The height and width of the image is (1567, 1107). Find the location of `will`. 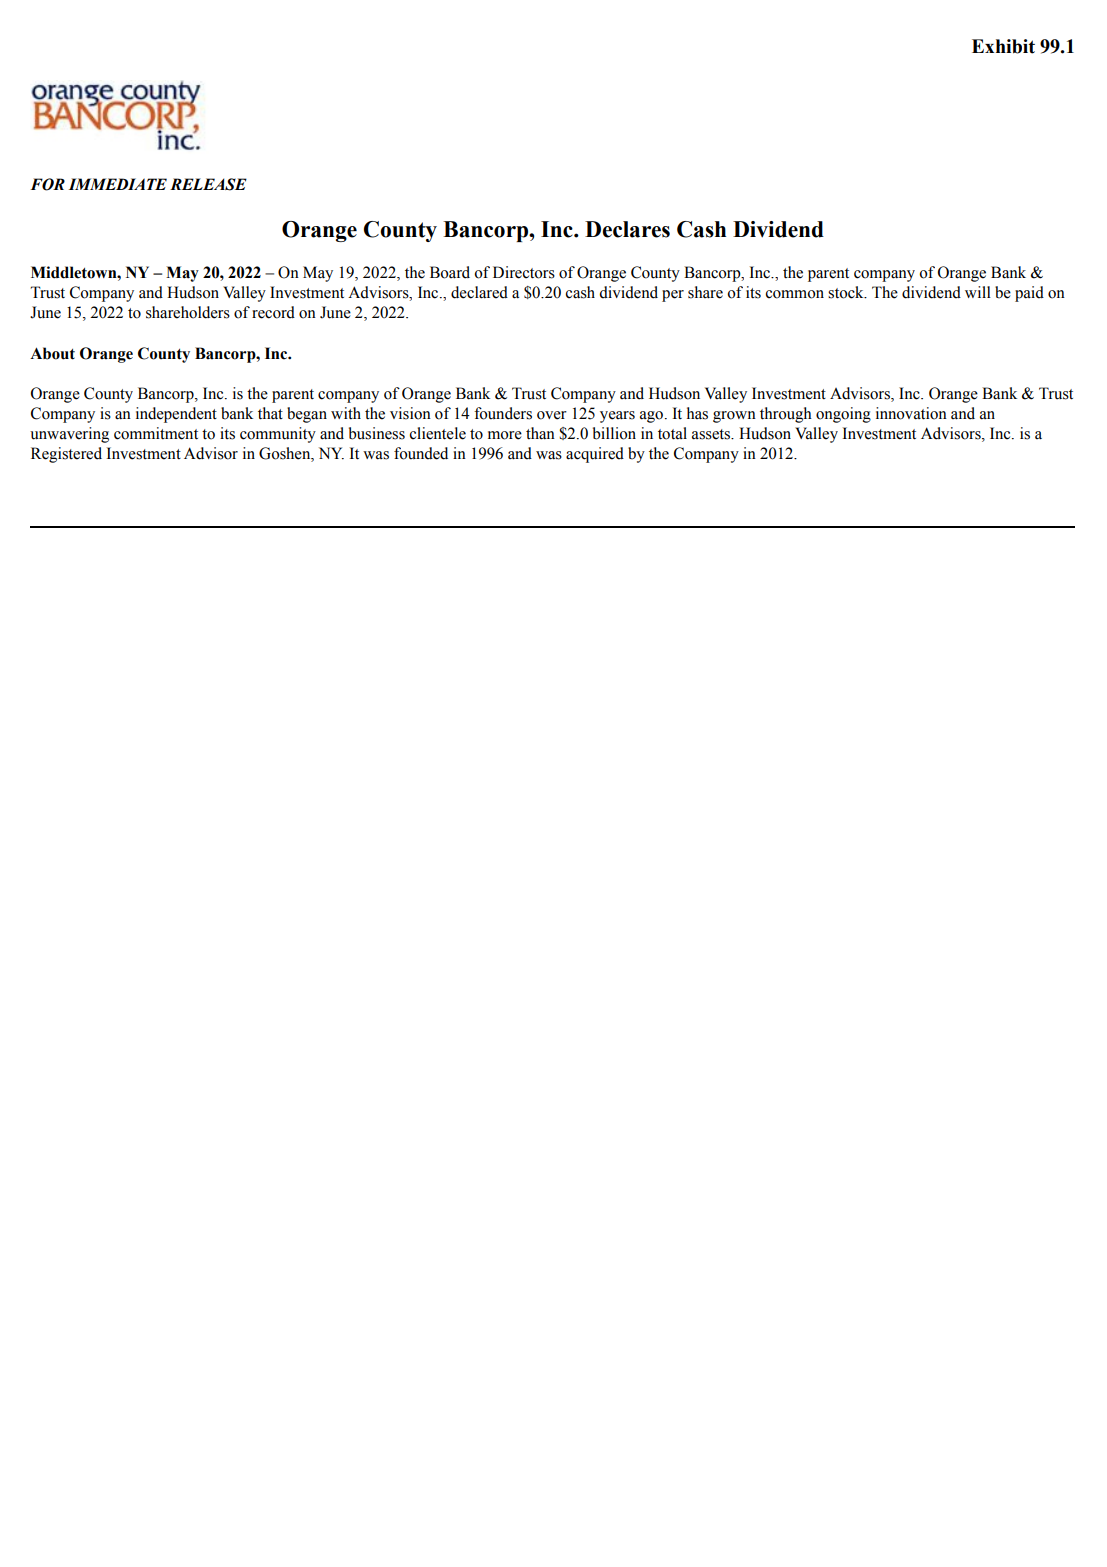

will is located at coordinates (978, 292).
